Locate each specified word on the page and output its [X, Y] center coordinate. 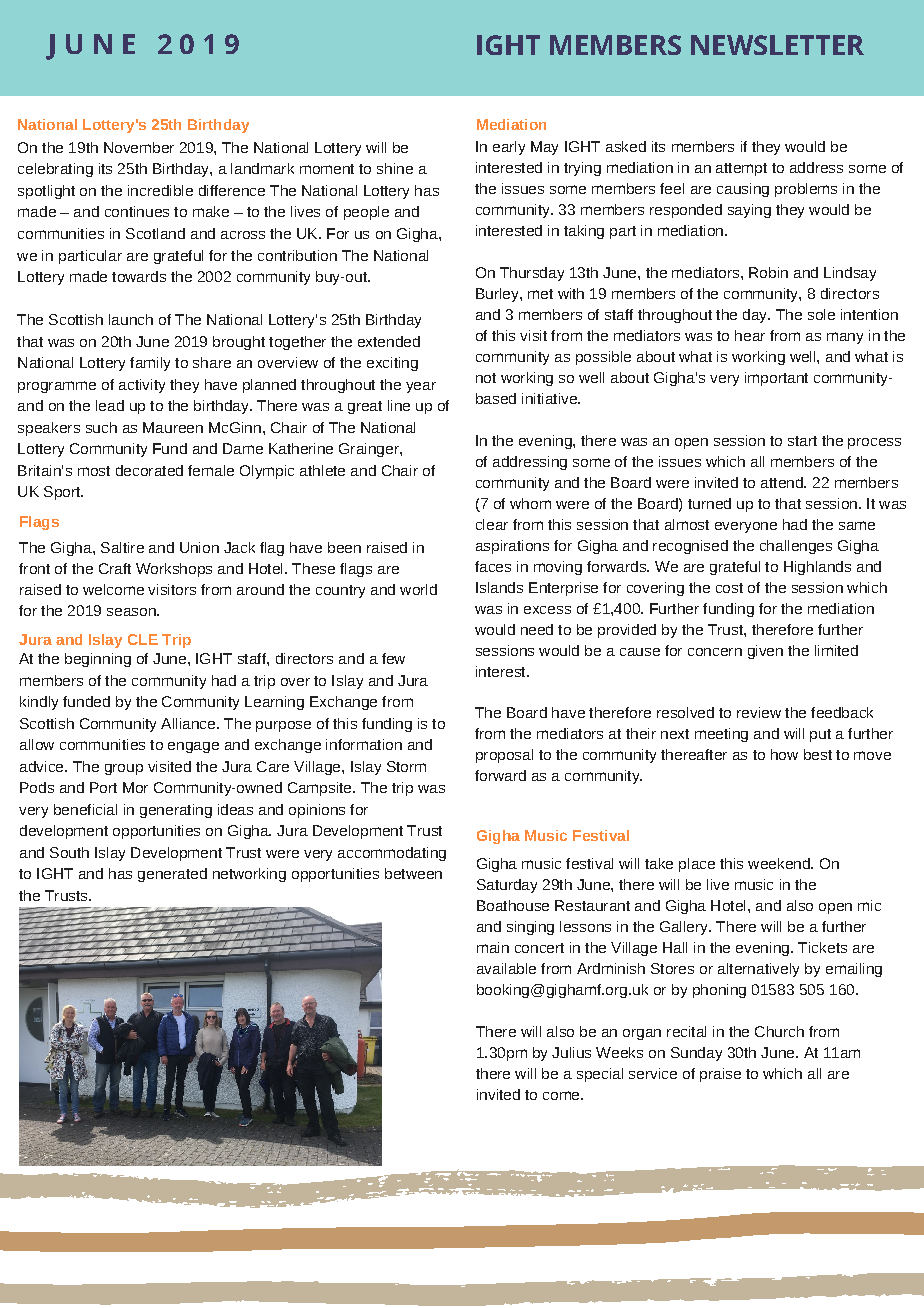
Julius [571, 1052]
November [139, 147]
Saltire [122, 547]
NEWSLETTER [777, 45]
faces [493, 566]
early [509, 148]
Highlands [817, 568]
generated [172, 875]
